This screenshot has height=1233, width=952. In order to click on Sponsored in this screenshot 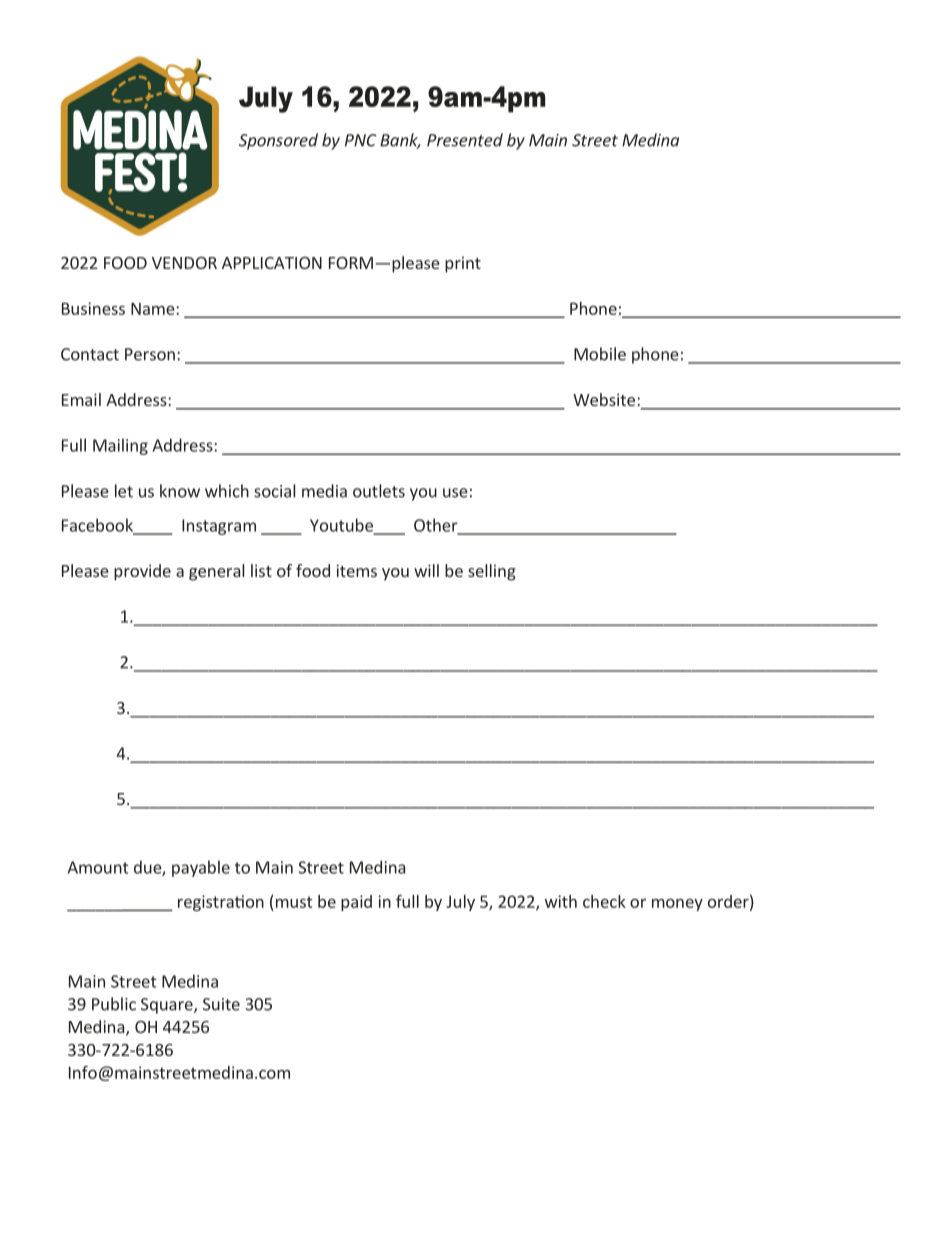, I will do `click(278, 141)`.
